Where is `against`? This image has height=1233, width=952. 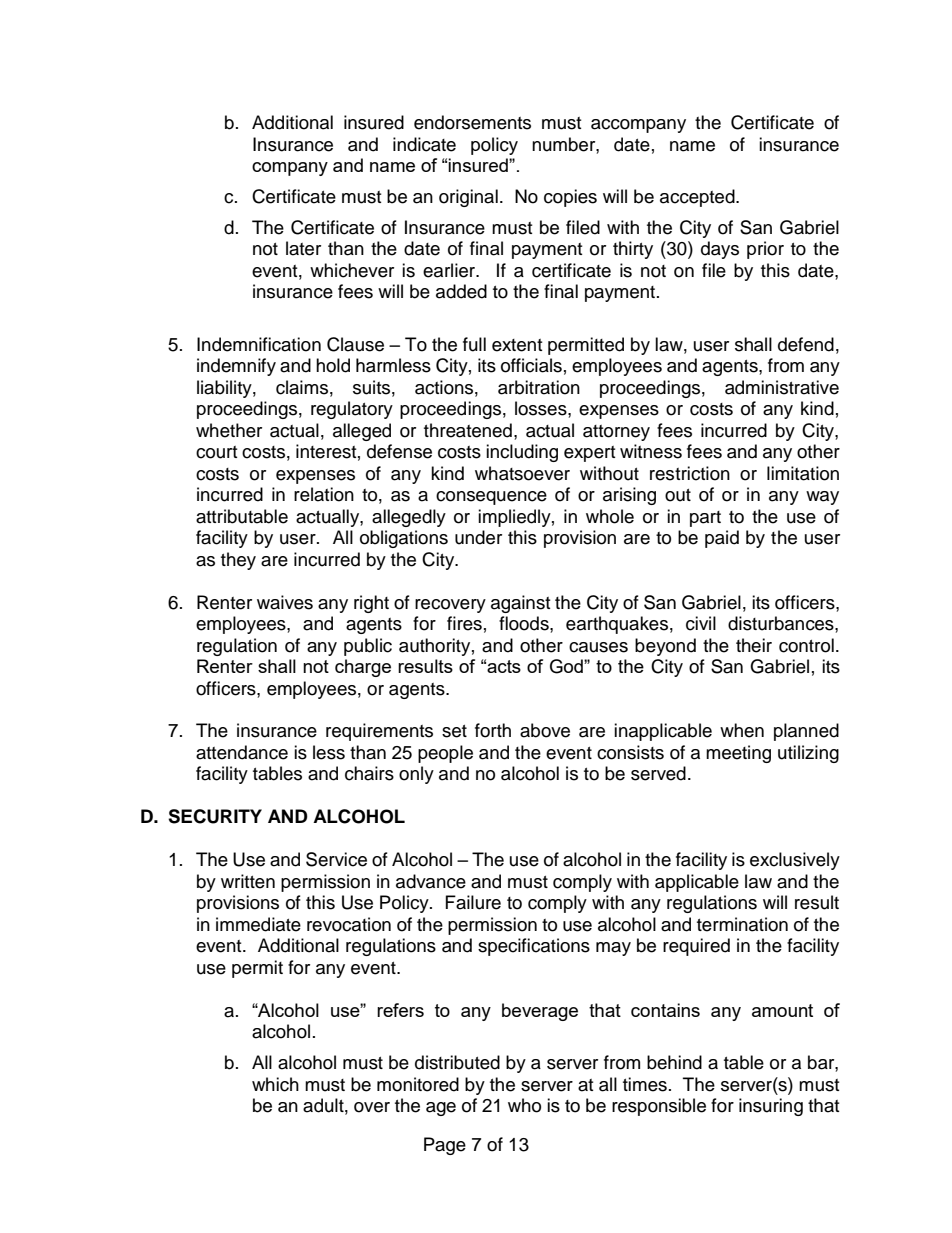
against is located at coordinates (520, 604).
